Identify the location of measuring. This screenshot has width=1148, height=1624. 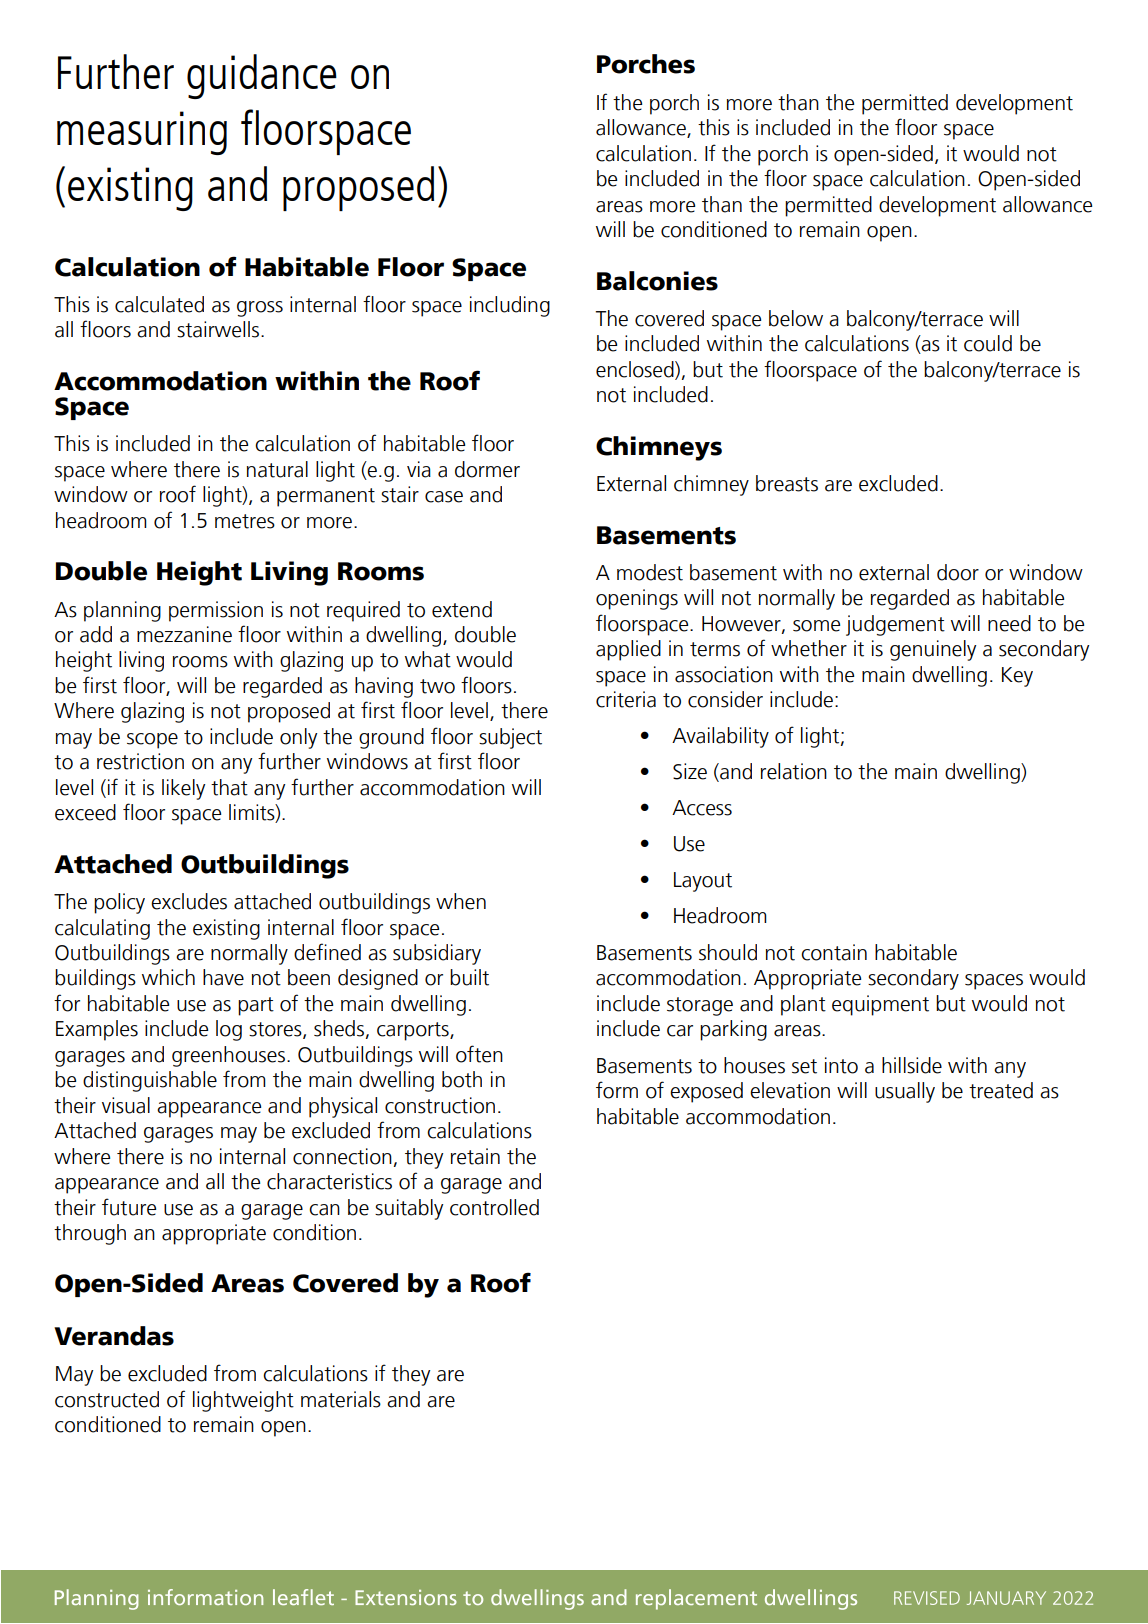
(142, 133).
